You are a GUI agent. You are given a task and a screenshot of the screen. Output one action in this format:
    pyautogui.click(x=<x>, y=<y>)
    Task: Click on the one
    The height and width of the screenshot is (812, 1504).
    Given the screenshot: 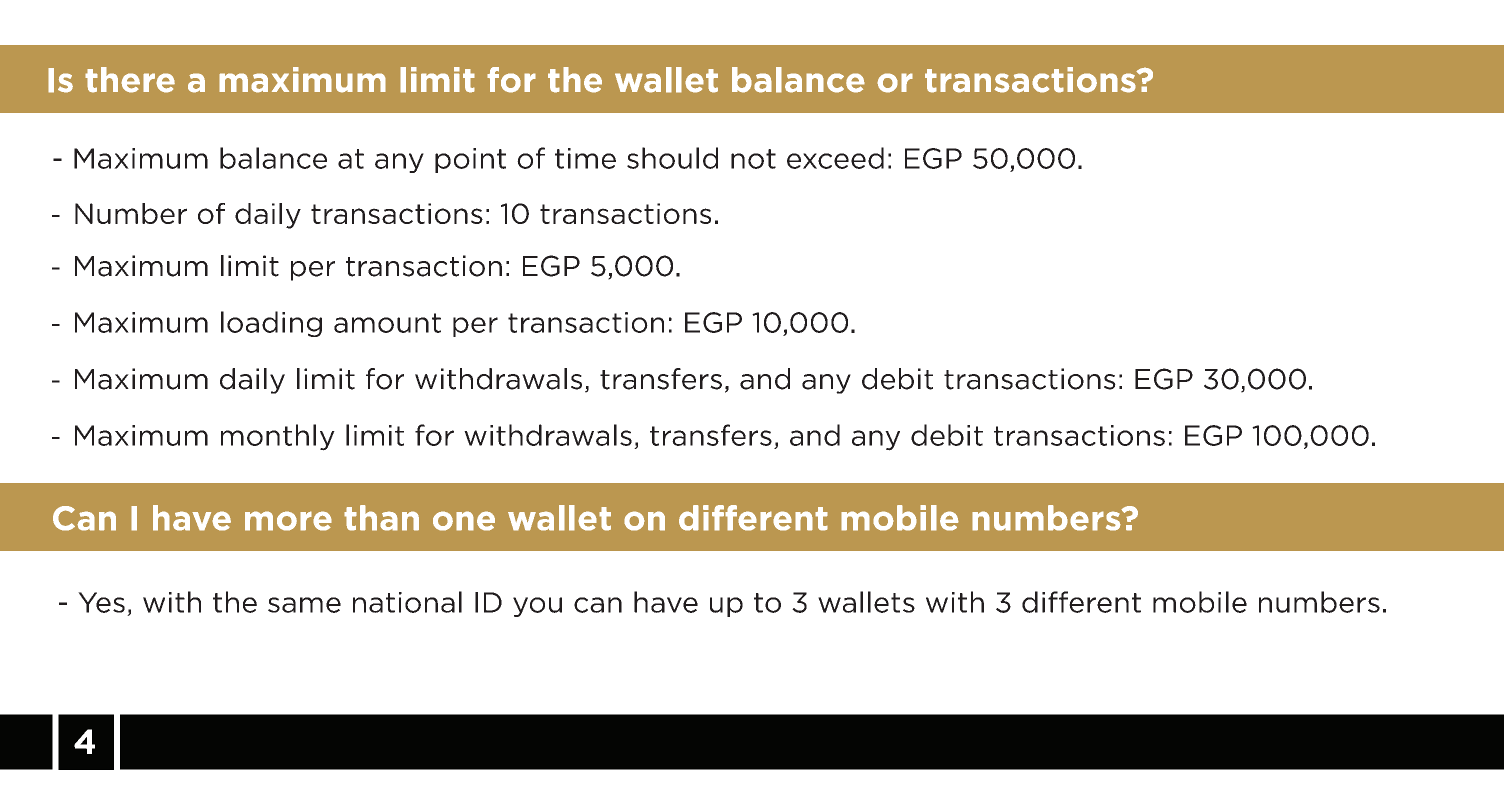 What is the action you would take?
    pyautogui.click(x=464, y=521)
